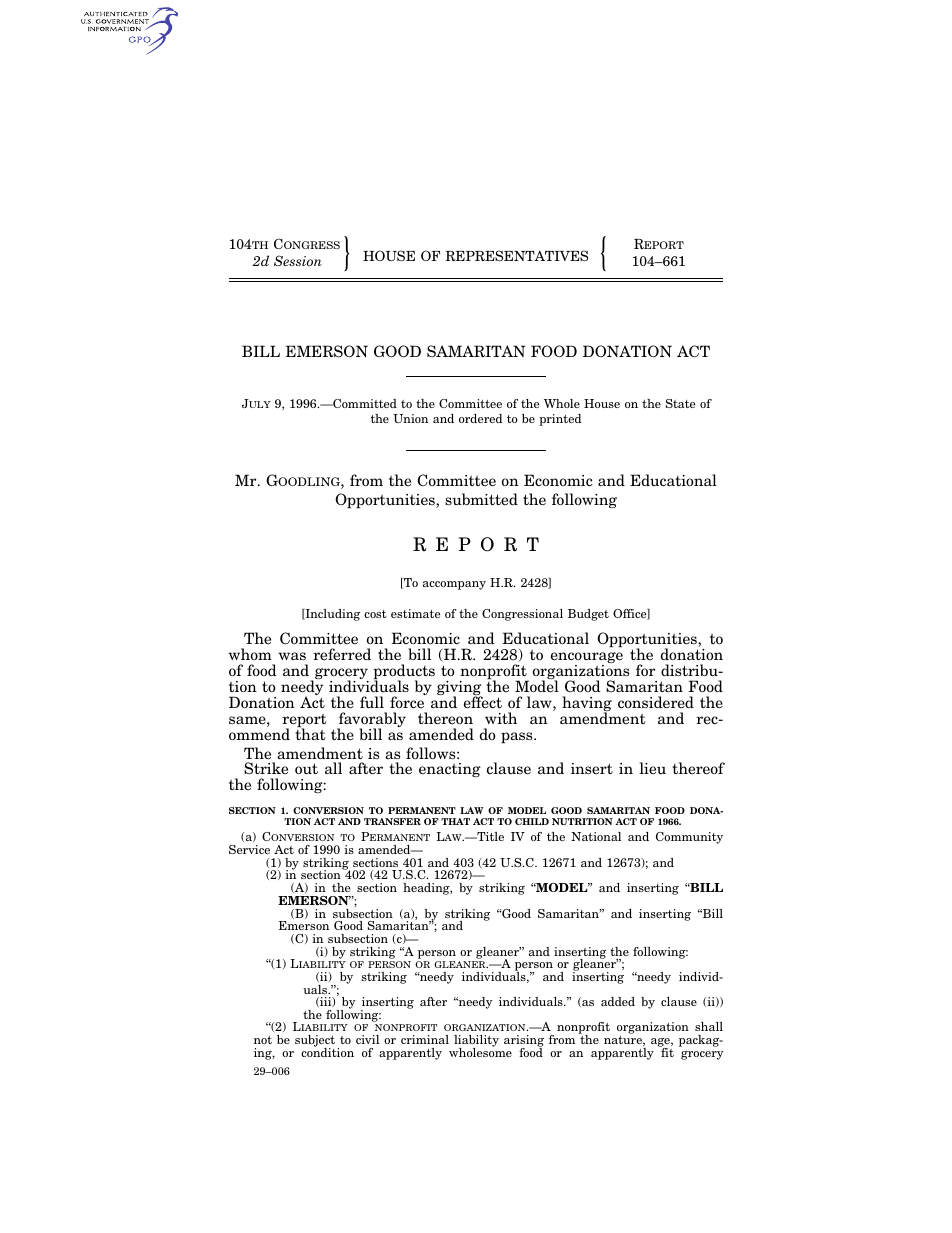 The width and height of the image is (952, 1233). Describe the element at coordinates (680, 403) in the image. I see `State` at that location.
